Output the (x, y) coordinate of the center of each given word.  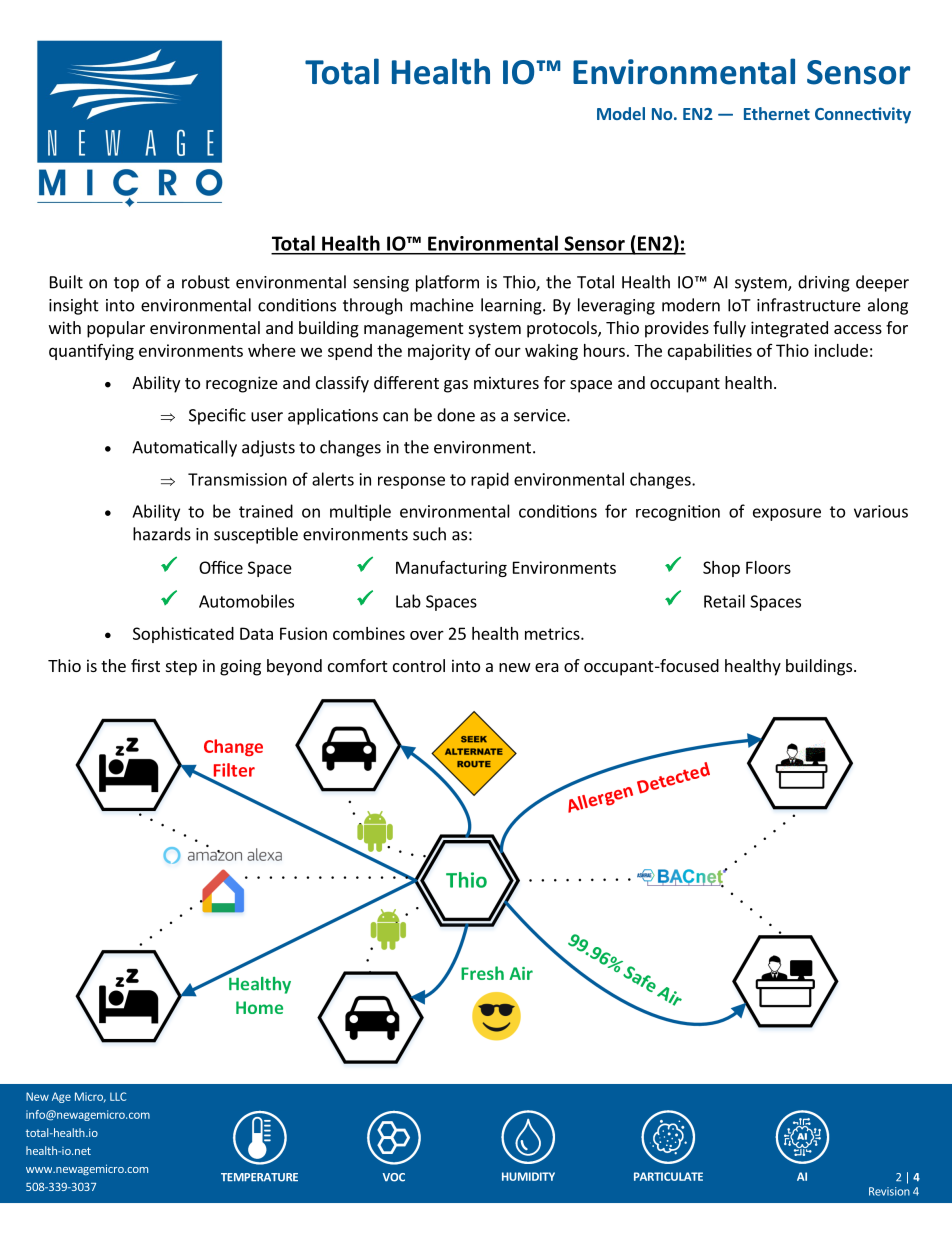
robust (206, 282)
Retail (724, 601)
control (419, 665)
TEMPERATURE (259, 1177)
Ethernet (777, 113)
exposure (787, 514)
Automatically (184, 448)
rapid (490, 480)
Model (621, 113)
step (181, 668)
